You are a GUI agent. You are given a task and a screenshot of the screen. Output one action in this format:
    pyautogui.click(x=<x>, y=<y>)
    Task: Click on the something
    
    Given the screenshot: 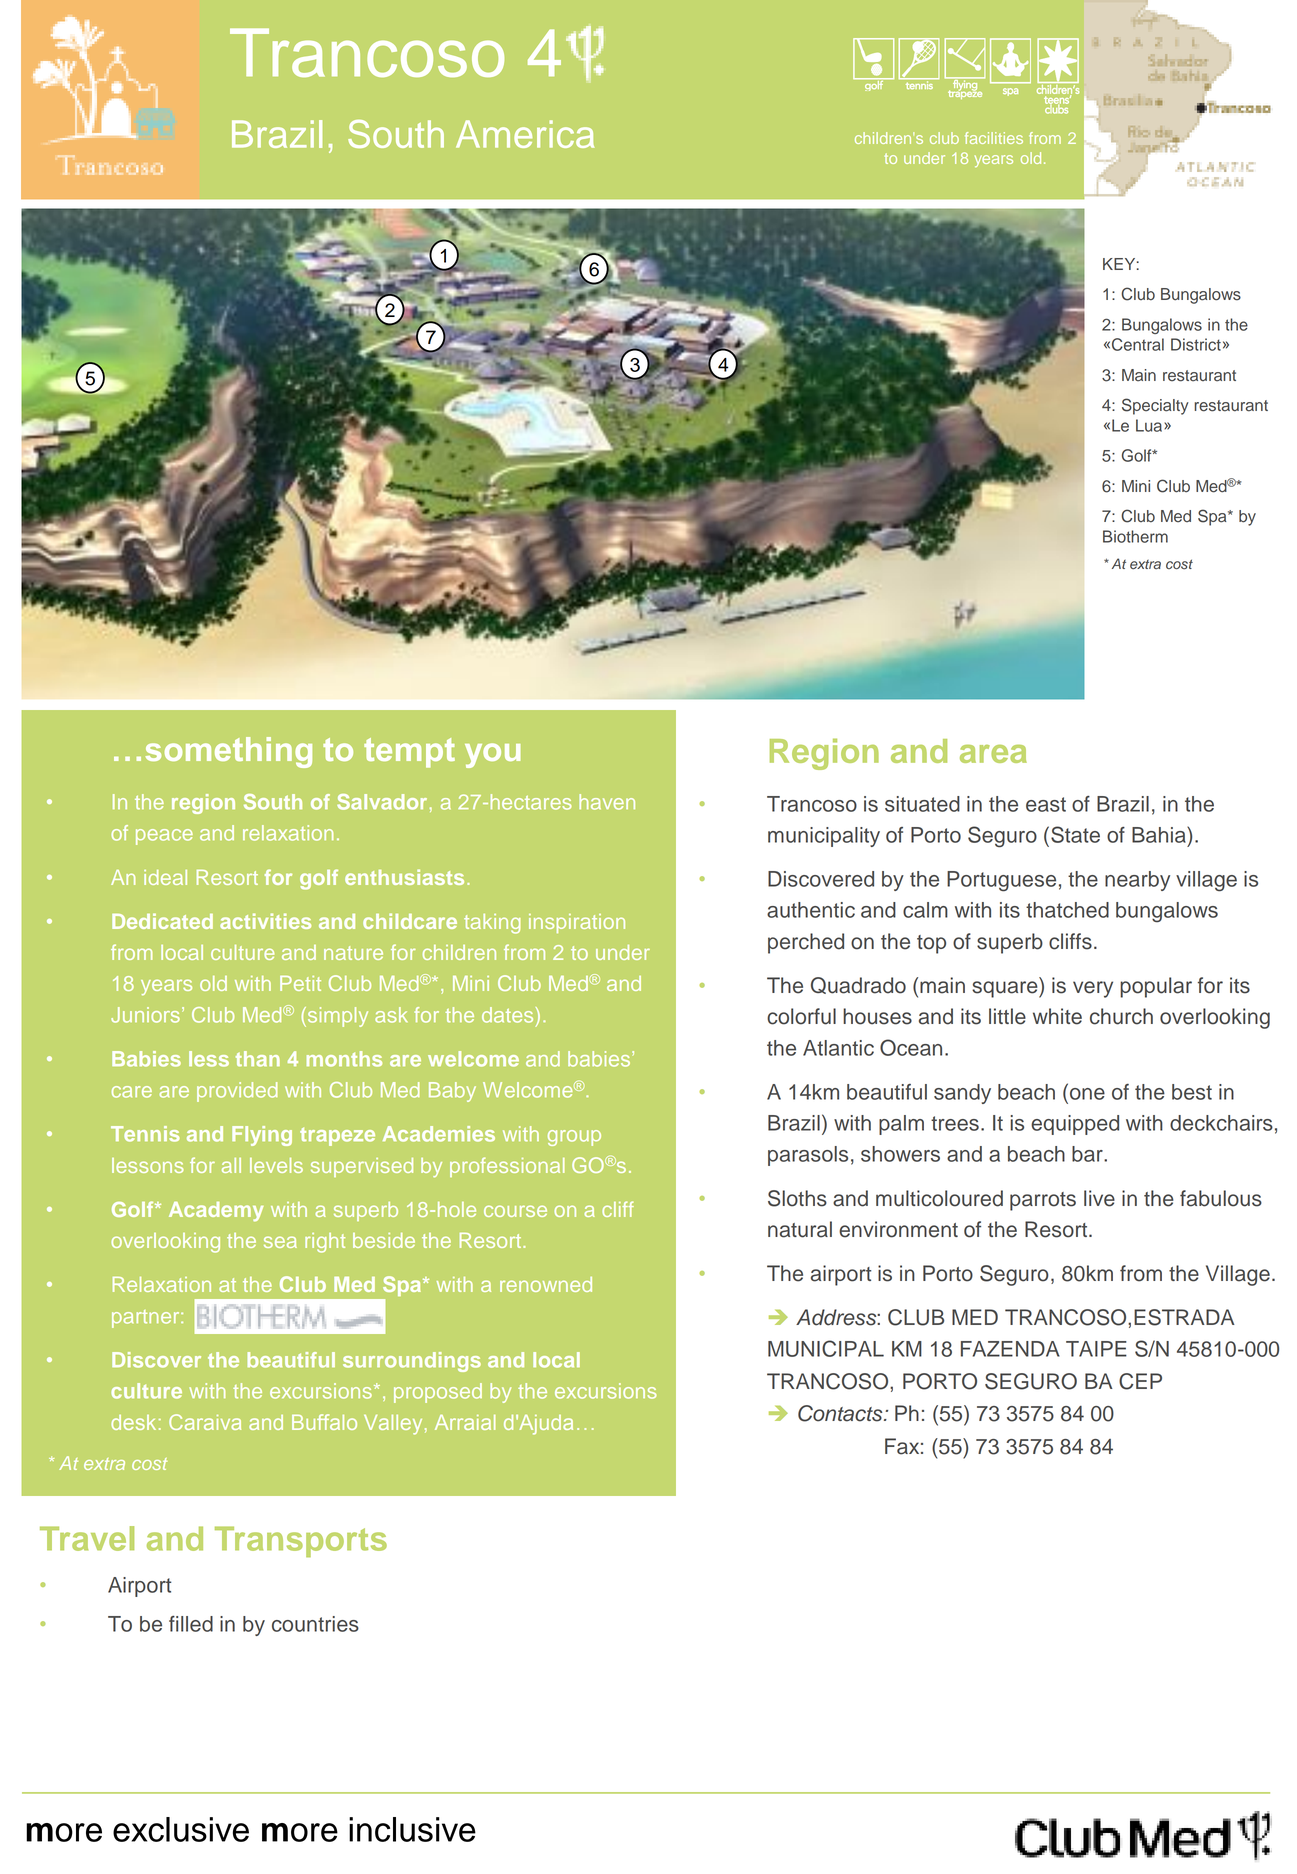 What is the action you would take?
    pyautogui.click(x=228, y=752)
